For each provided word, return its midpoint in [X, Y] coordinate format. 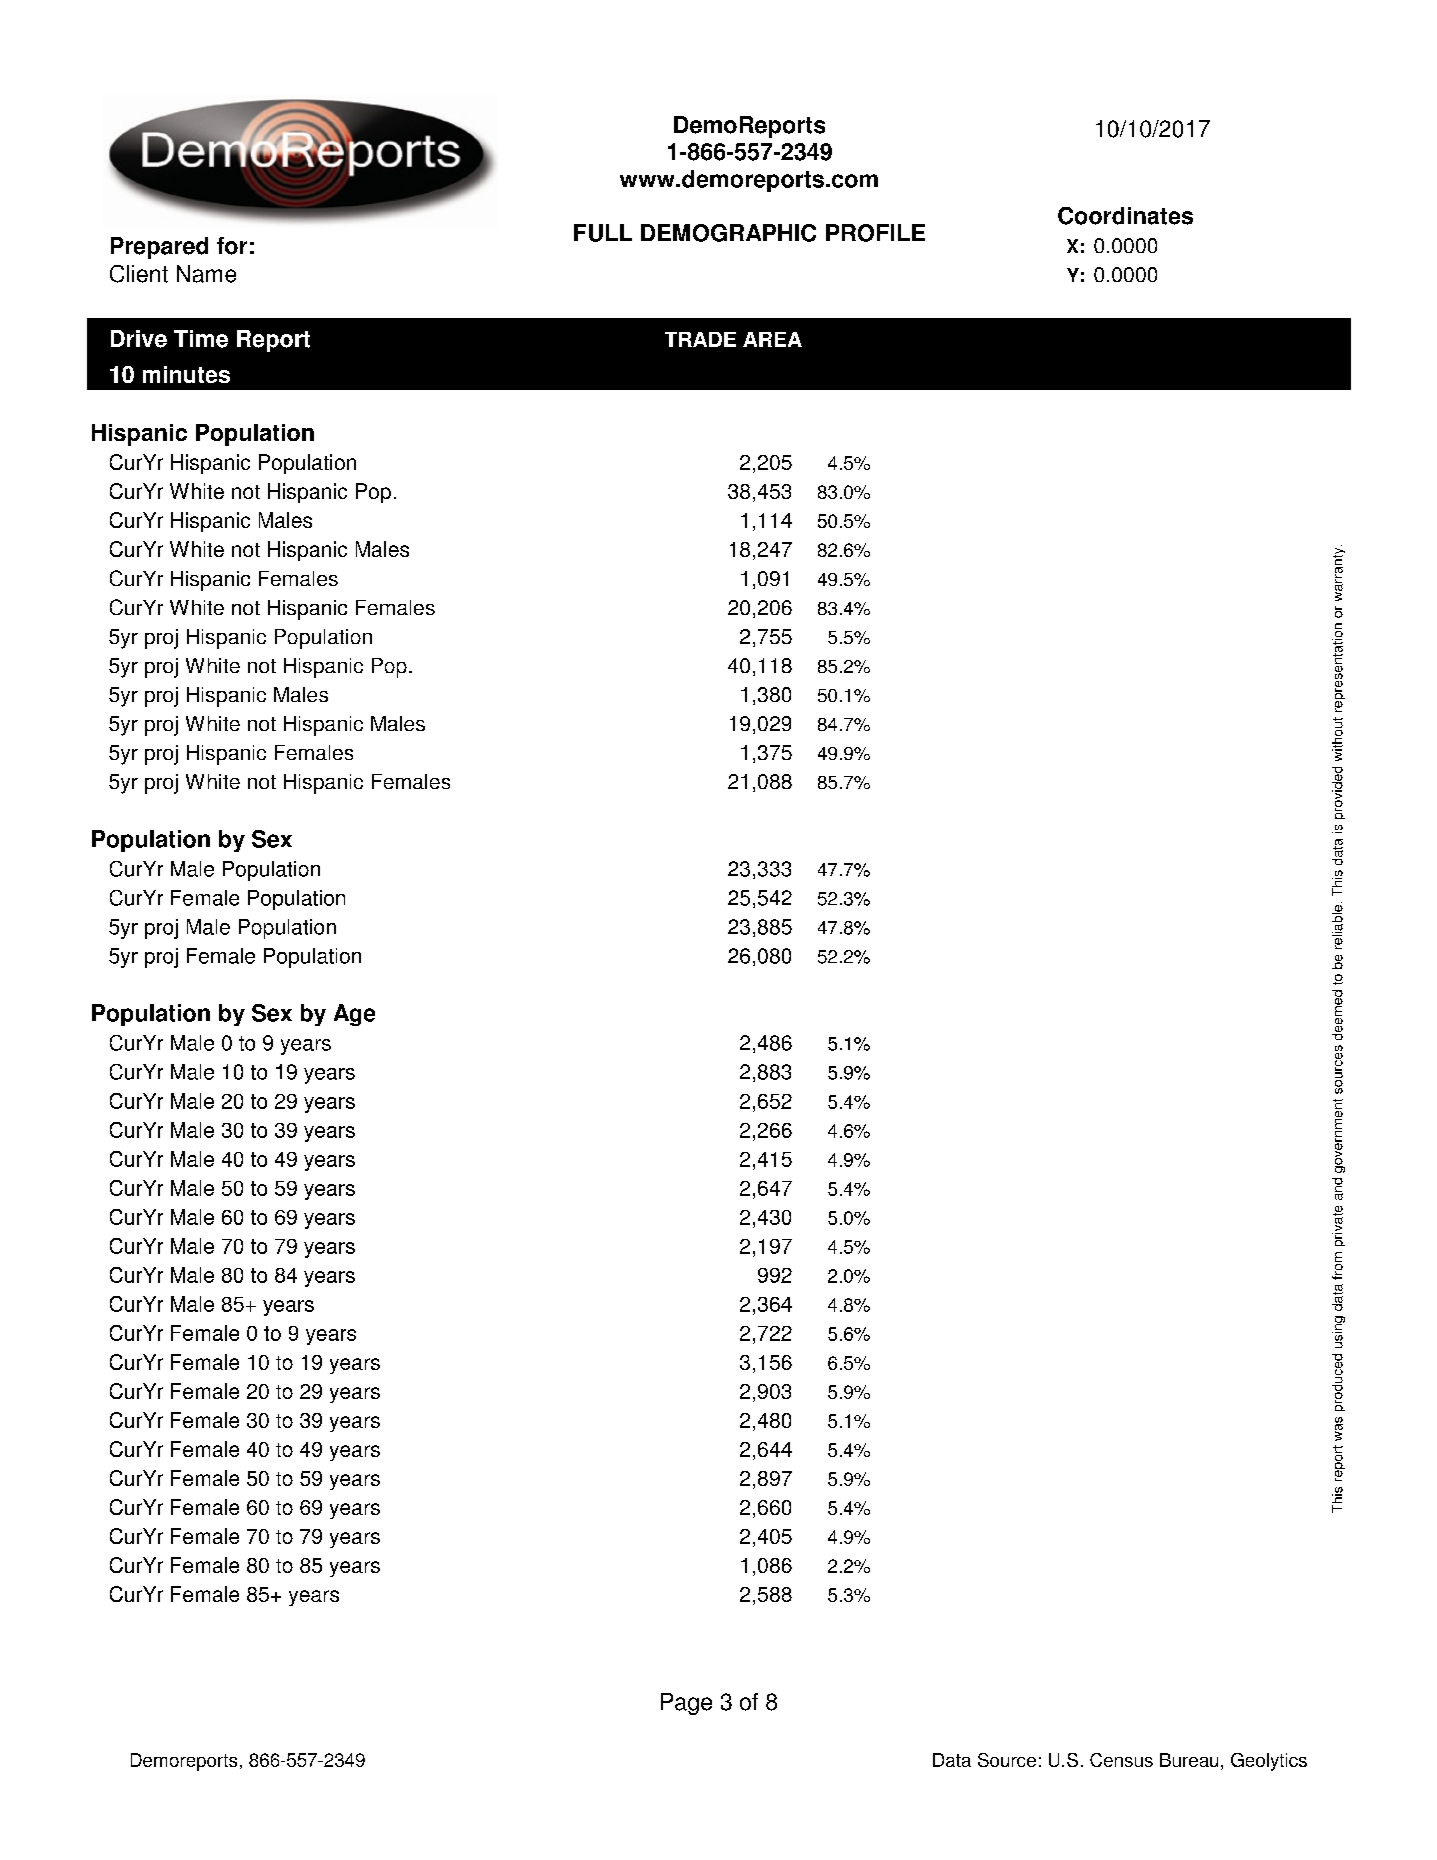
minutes [186, 374]
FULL [603, 233]
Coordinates [1125, 216]
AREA [772, 339]
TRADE [700, 339]
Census [1121, 1760]
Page [686, 1704]
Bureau [1189, 1760]
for [232, 246]
